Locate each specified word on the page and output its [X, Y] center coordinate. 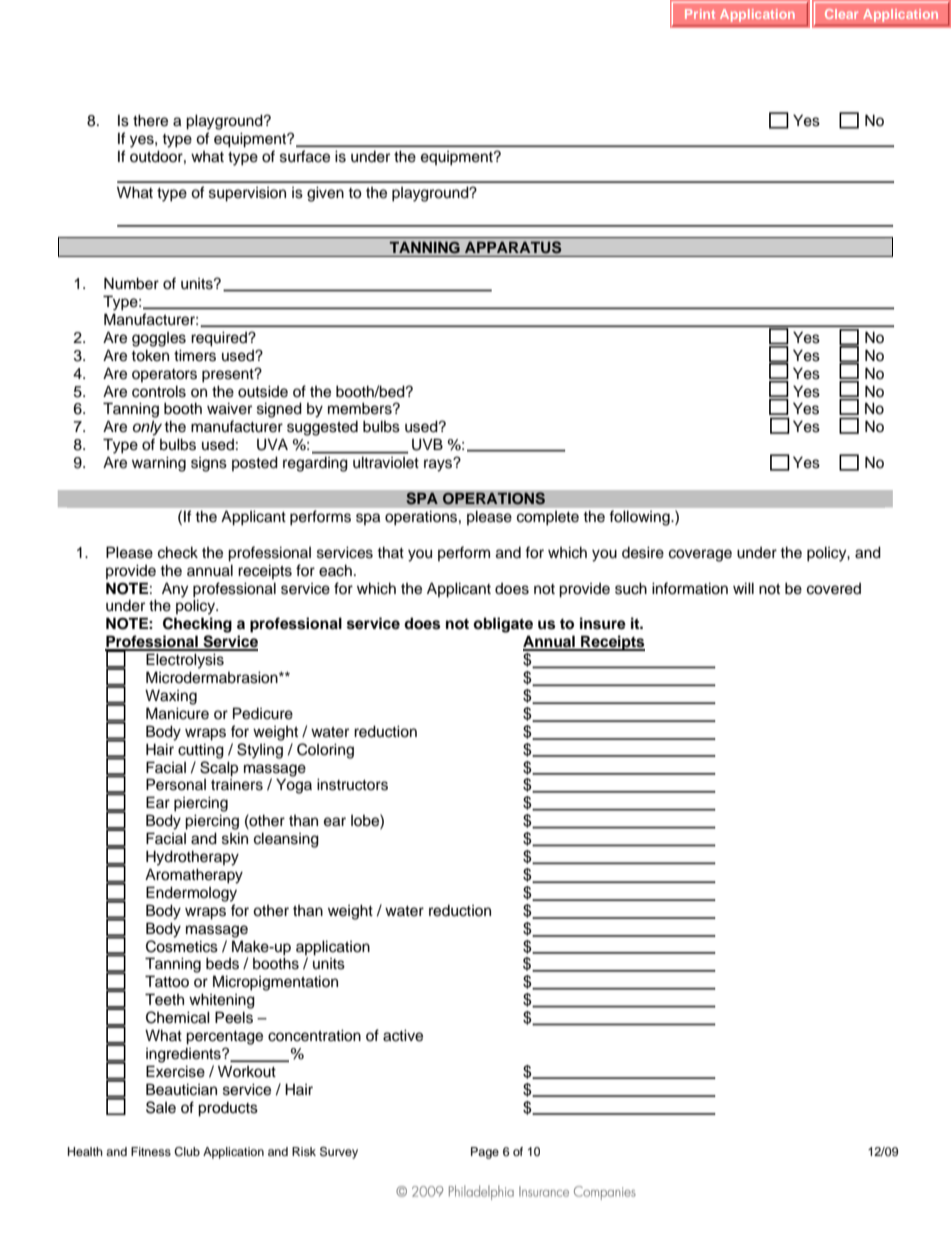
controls [159, 391]
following [641, 518]
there [150, 120]
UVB [427, 444]
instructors [352, 784]
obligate [503, 625]
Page [485, 1153]
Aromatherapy [194, 876]
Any [175, 590]
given [325, 194]
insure [603, 623]
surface [305, 156]
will [743, 588]
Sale [161, 1107]
